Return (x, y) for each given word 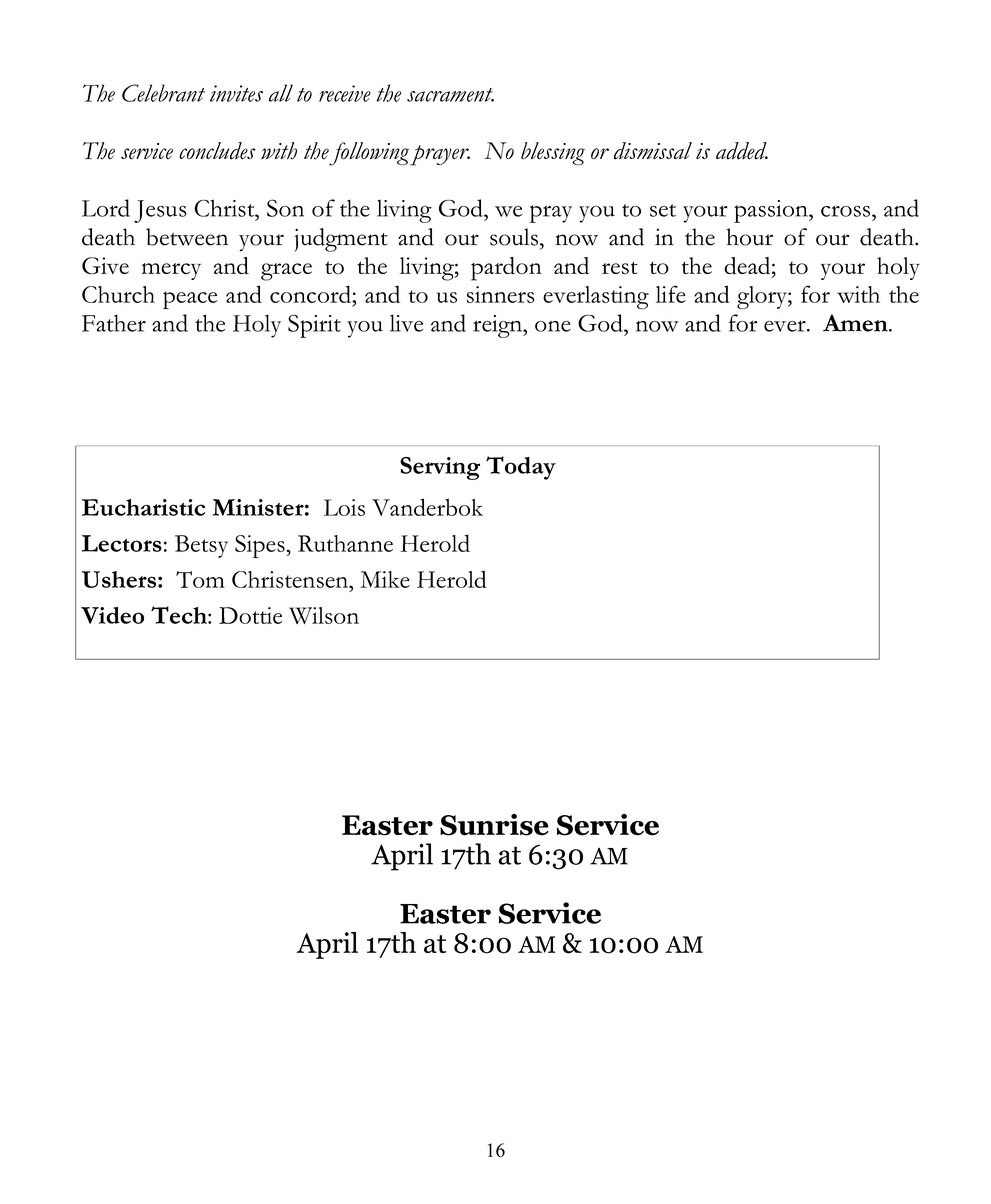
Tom (200, 579)
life (671, 294)
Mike (385, 579)
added (742, 151)
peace (190, 300)
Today (521, 468)
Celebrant (163, 93)
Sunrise (494, 825)
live (406, 323)
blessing (553, 153)
